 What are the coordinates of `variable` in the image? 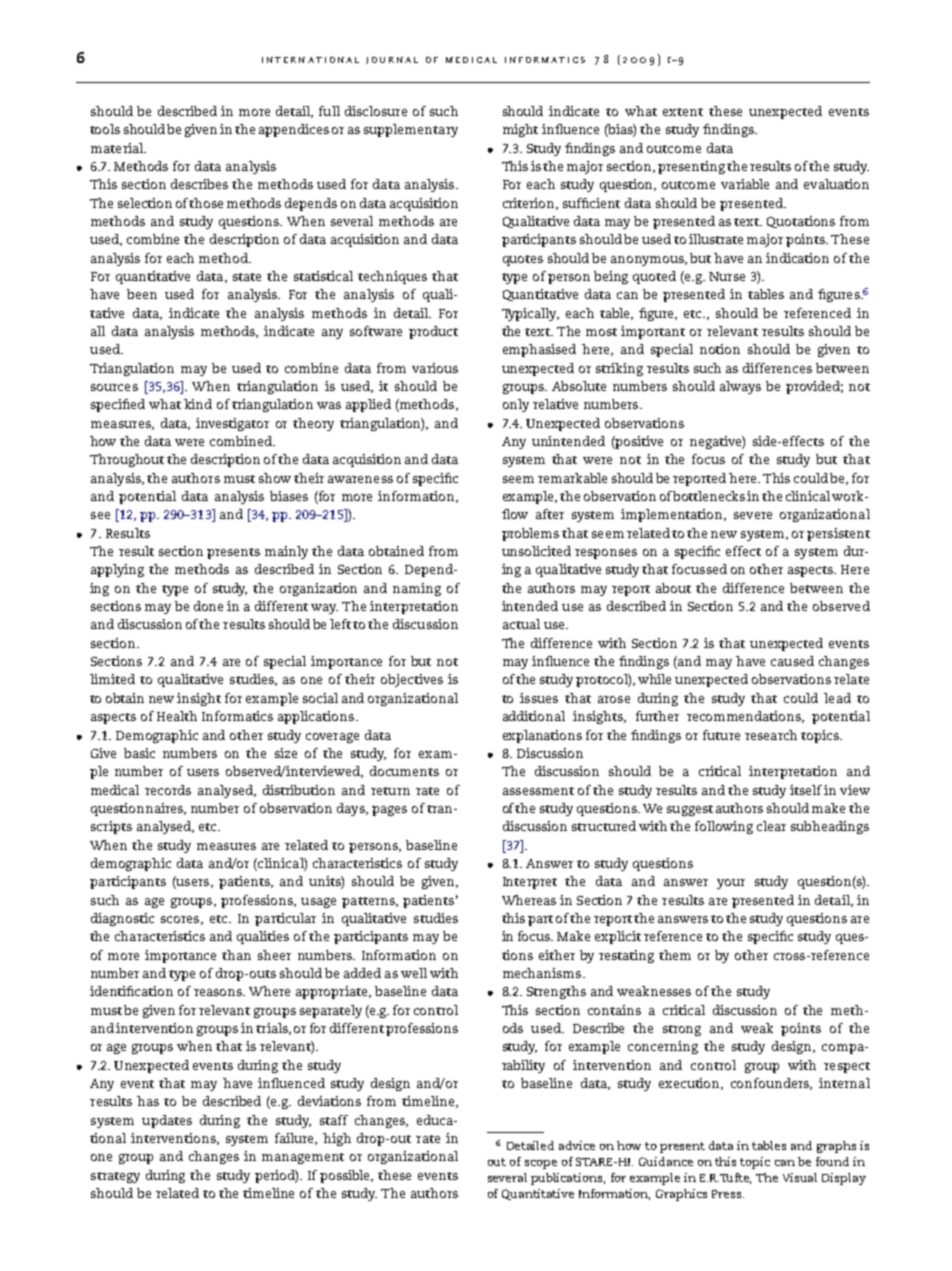 It's located at (745, 184).
